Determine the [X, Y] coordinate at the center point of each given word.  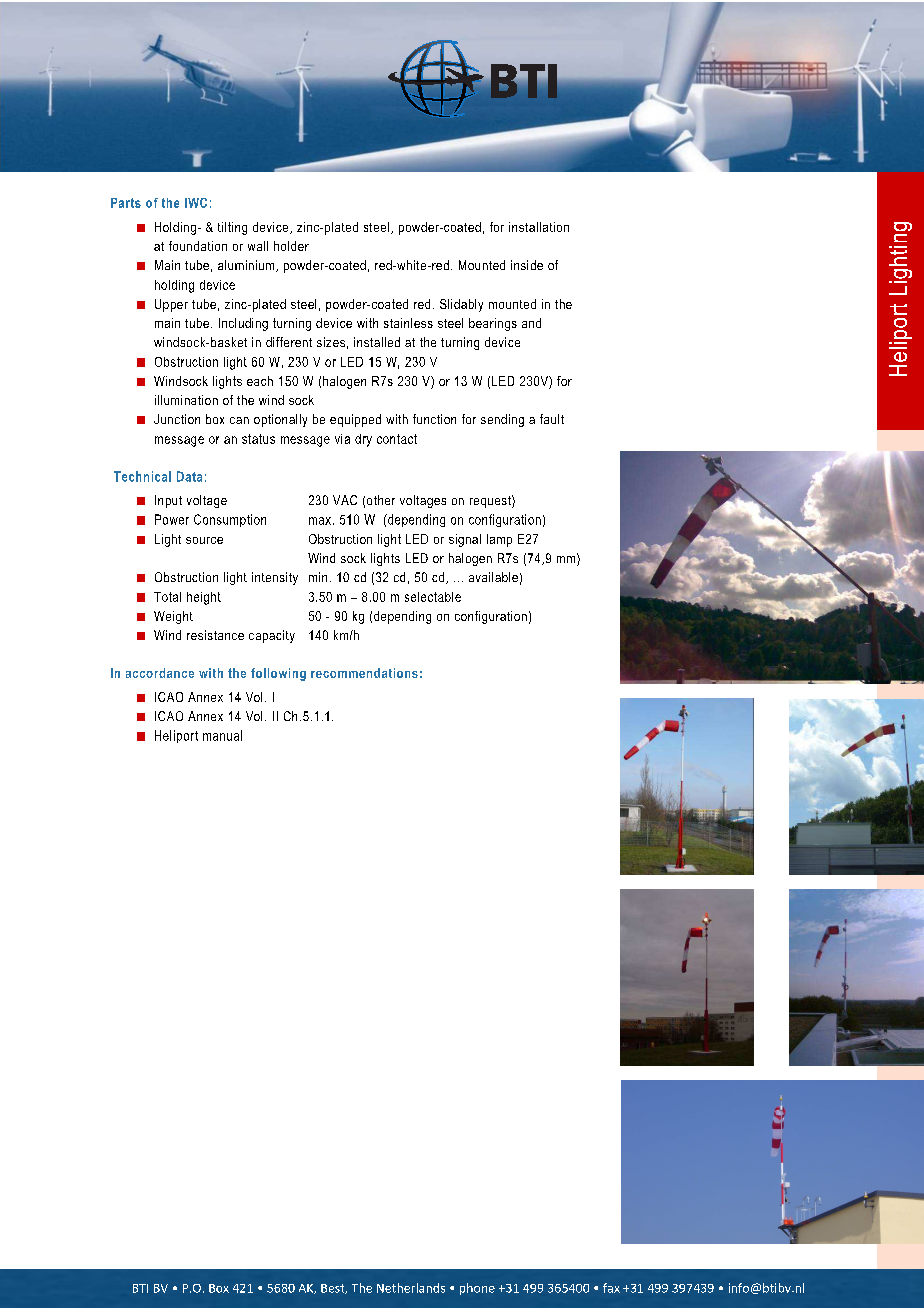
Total [167, 597]
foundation [198, 246]
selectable [433, 597]
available [493, 577]
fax [611, 1288]
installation [539, 227]
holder [291, 246]
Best [334, 1289]
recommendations [364, 673]
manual [222, 735]
